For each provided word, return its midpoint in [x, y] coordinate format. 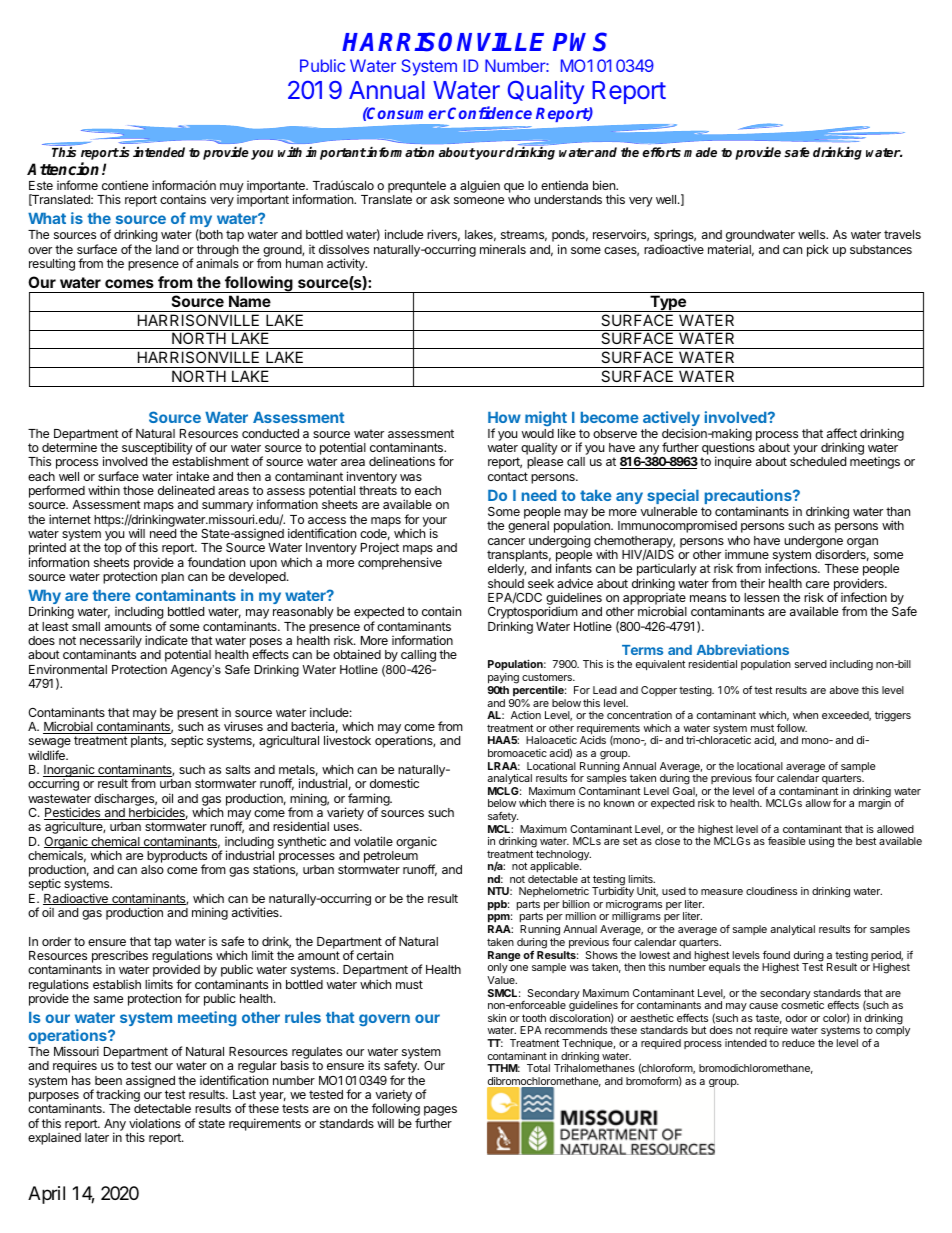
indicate [166, 640]
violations [155, 1123]
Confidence [490, 112]
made [700, 152]
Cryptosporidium [533, 614]
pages [440, 1111]
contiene [125, 185]
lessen [761, 597]
